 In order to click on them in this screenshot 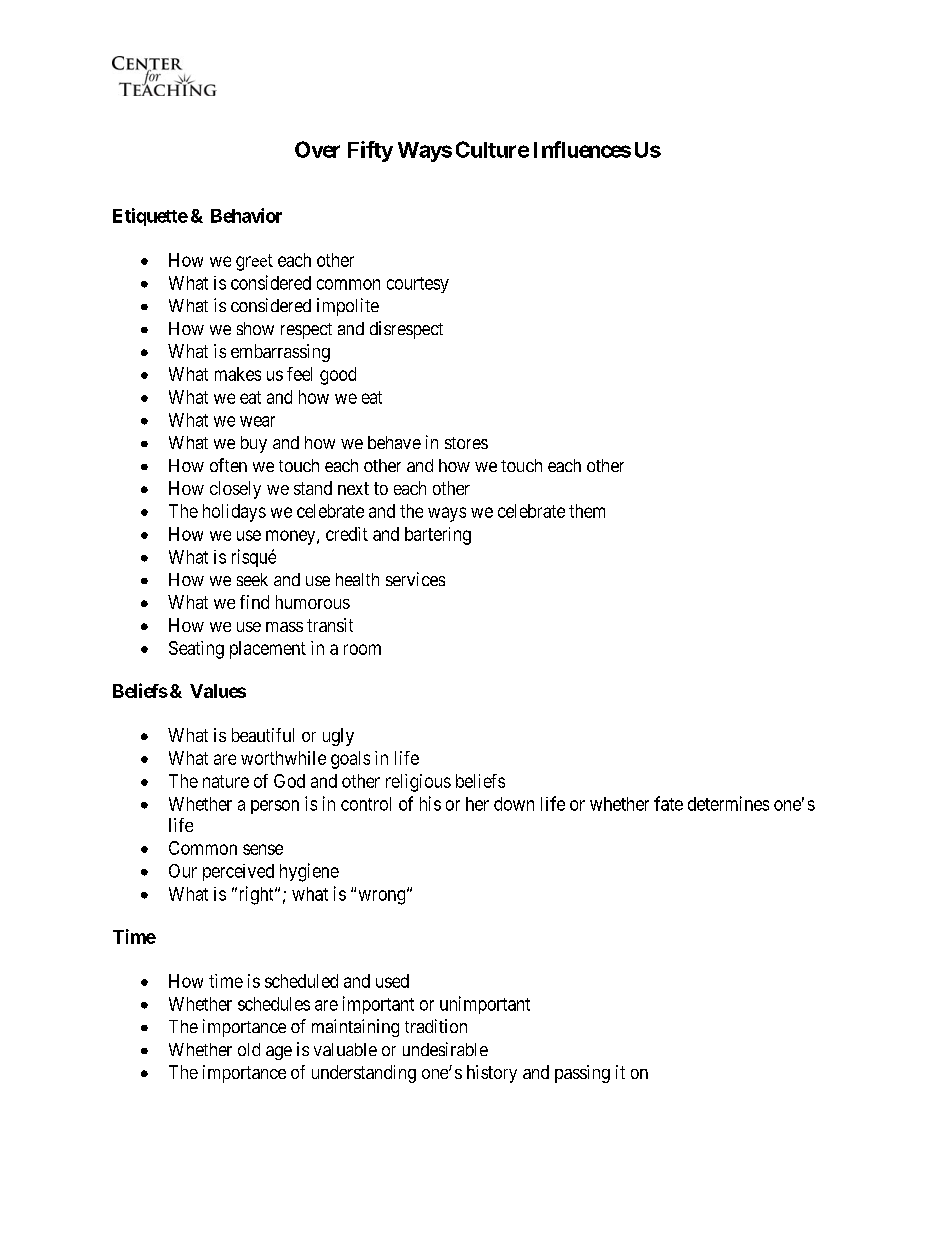, I will do `click(587, 511)`.
